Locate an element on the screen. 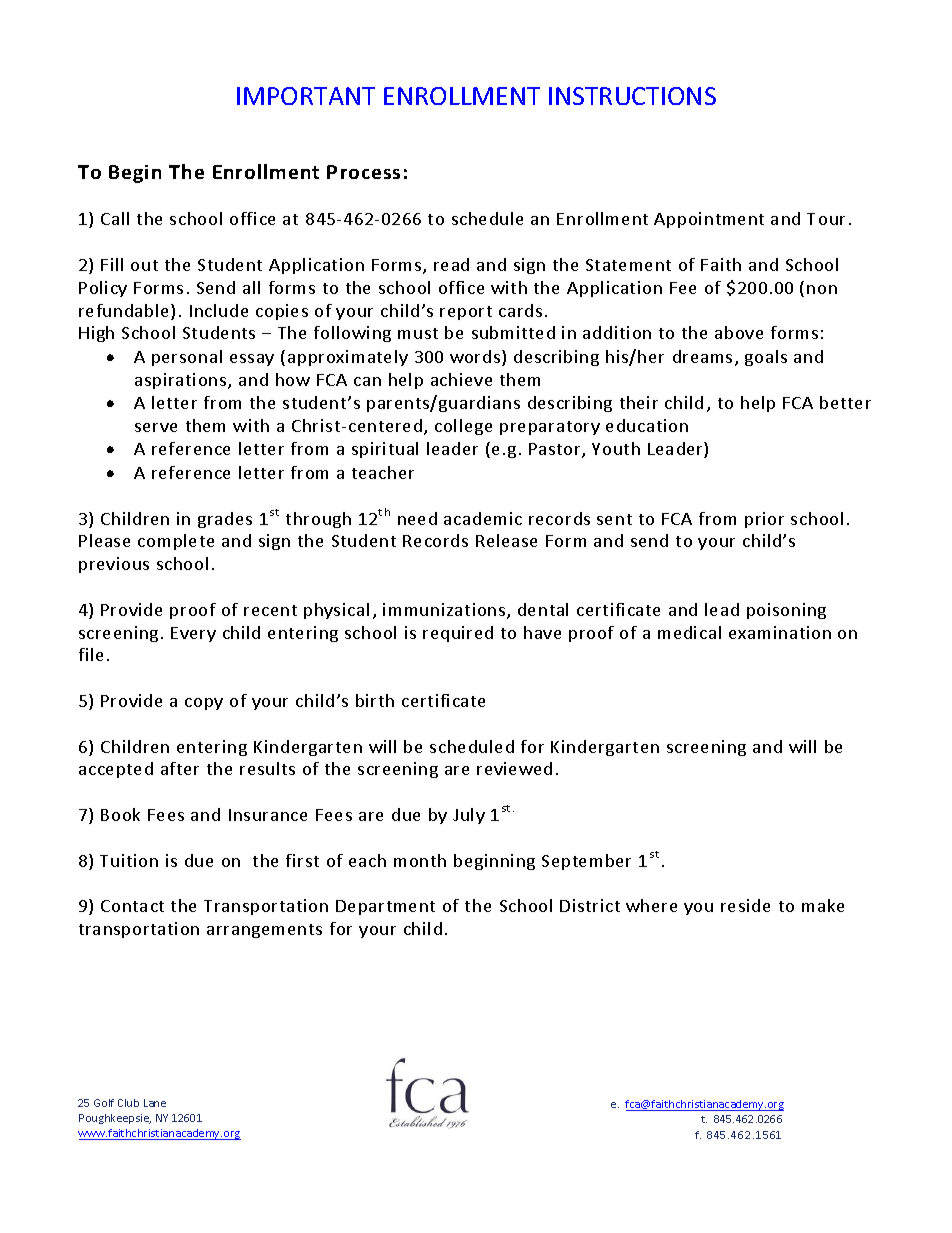 The image size is (952, 1233). immunizations is located at coordinates (444, 609).
